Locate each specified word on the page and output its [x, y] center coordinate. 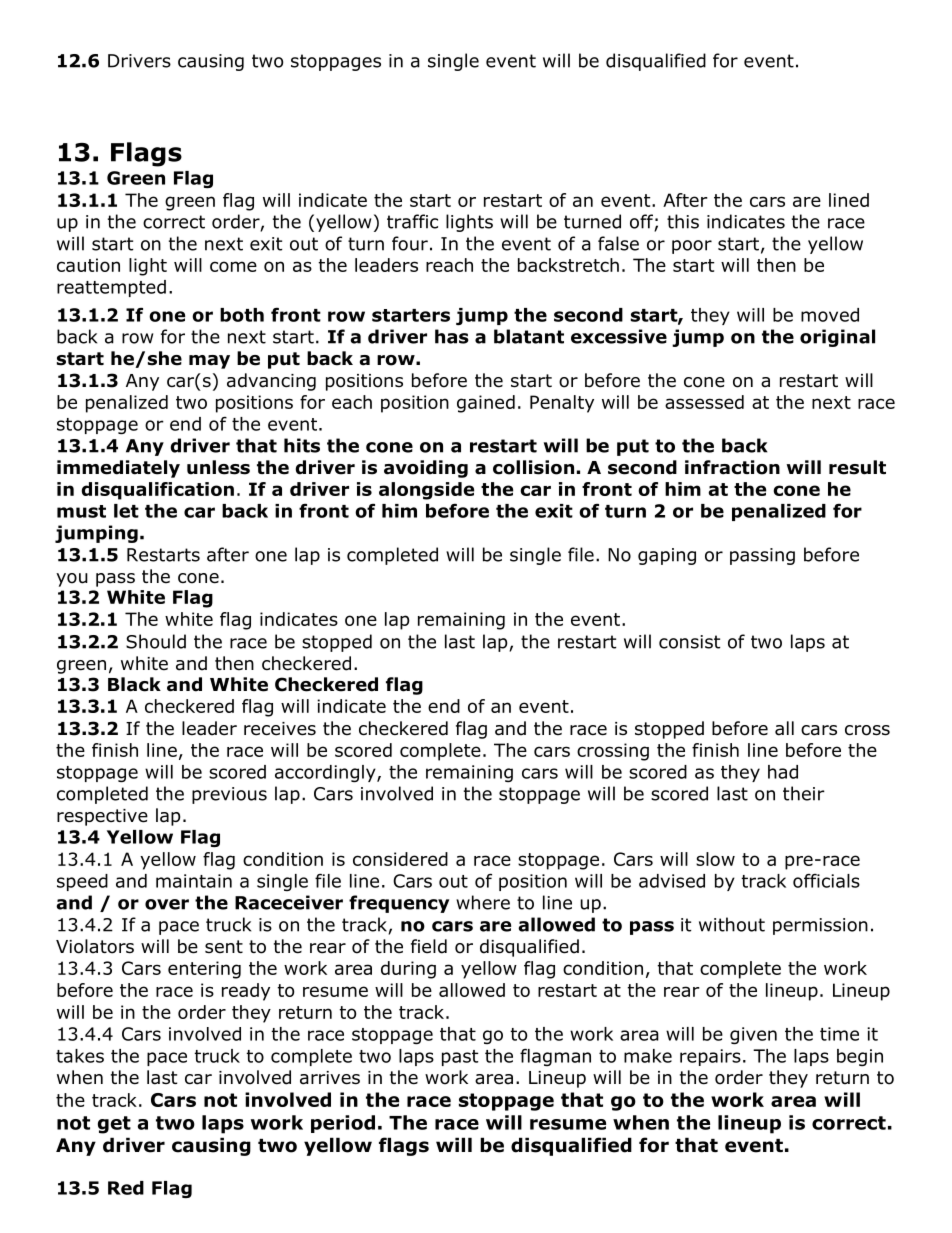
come [233, 266]
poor [692, 247]
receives [280, 729]
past [460, 1058]
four [410, 243]
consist [689, 642]
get [114, 1125]
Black [134, 684]
